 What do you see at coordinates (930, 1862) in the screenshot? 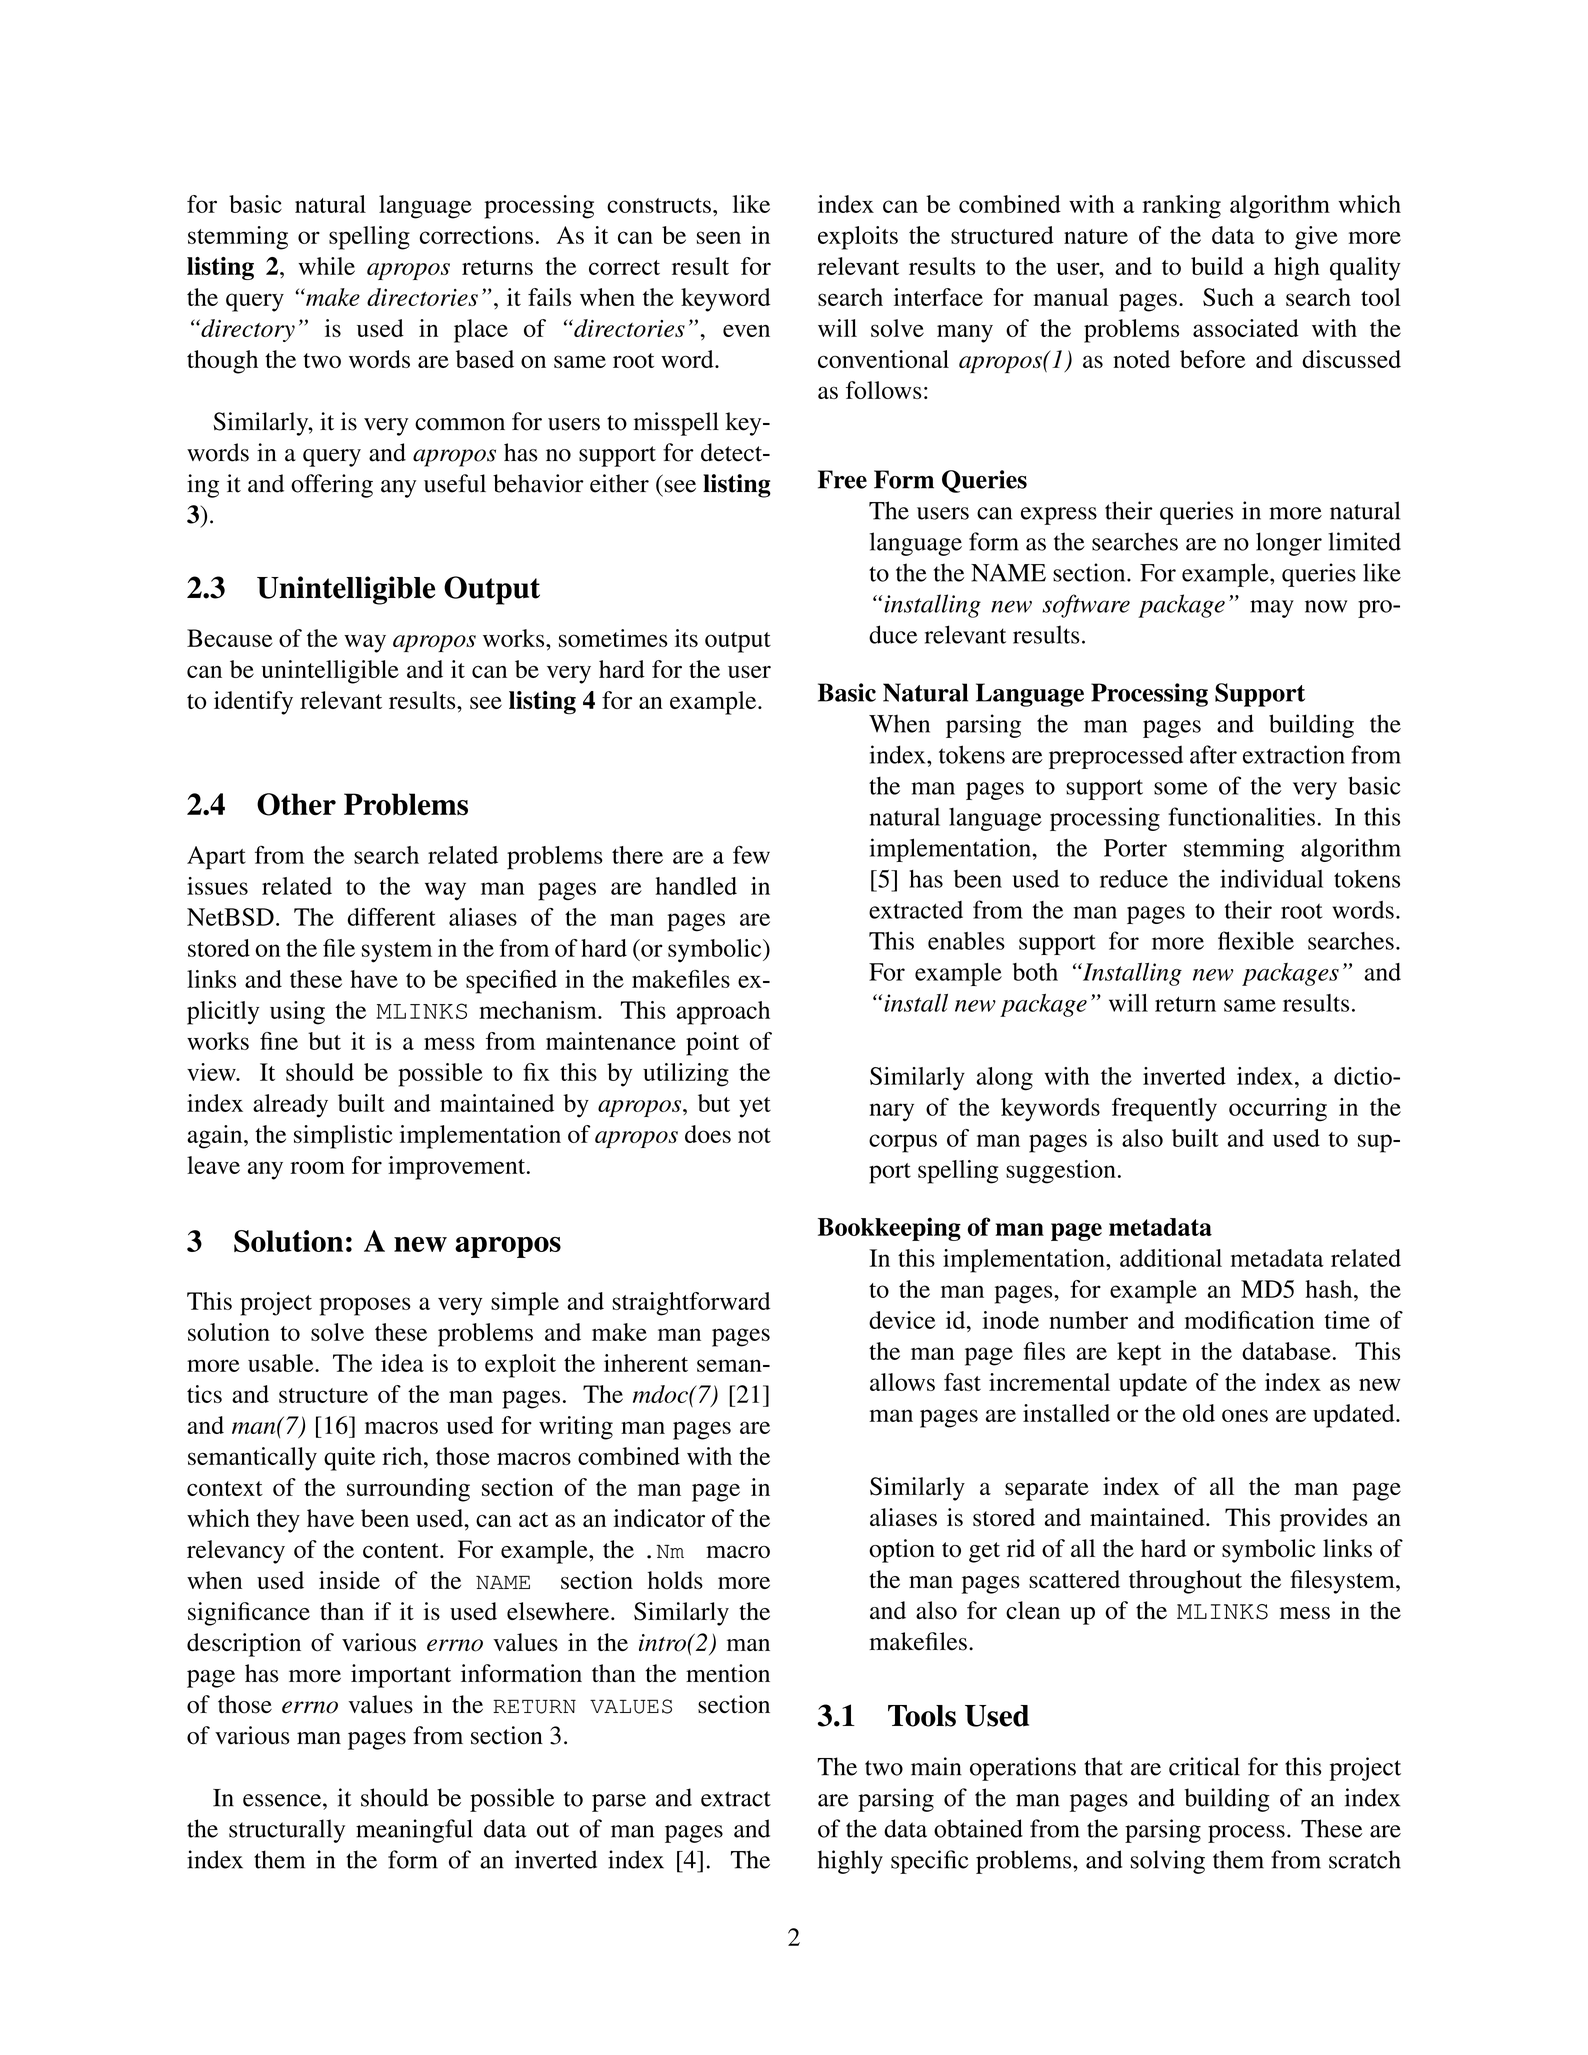
I see `specific` at bounding box center [930, 1862].
